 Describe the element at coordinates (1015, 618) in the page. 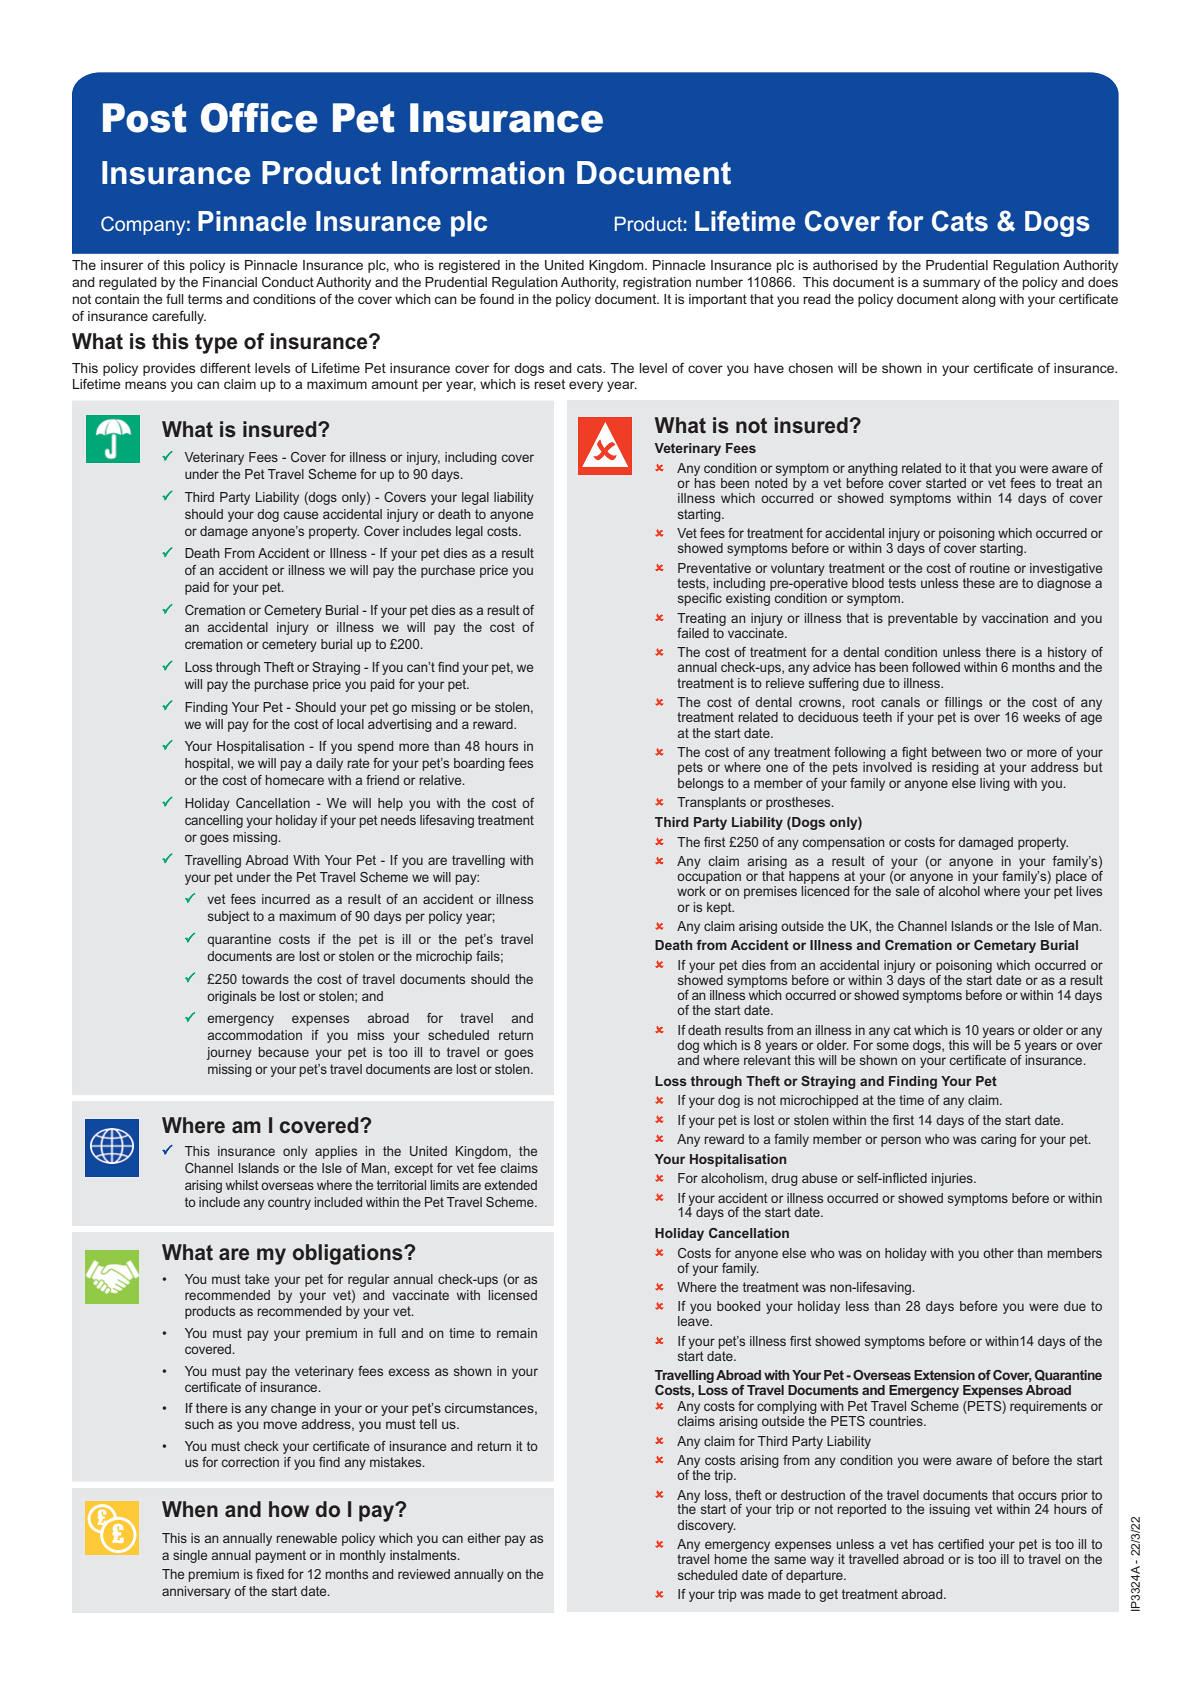

I see `vaccination` at that location.
